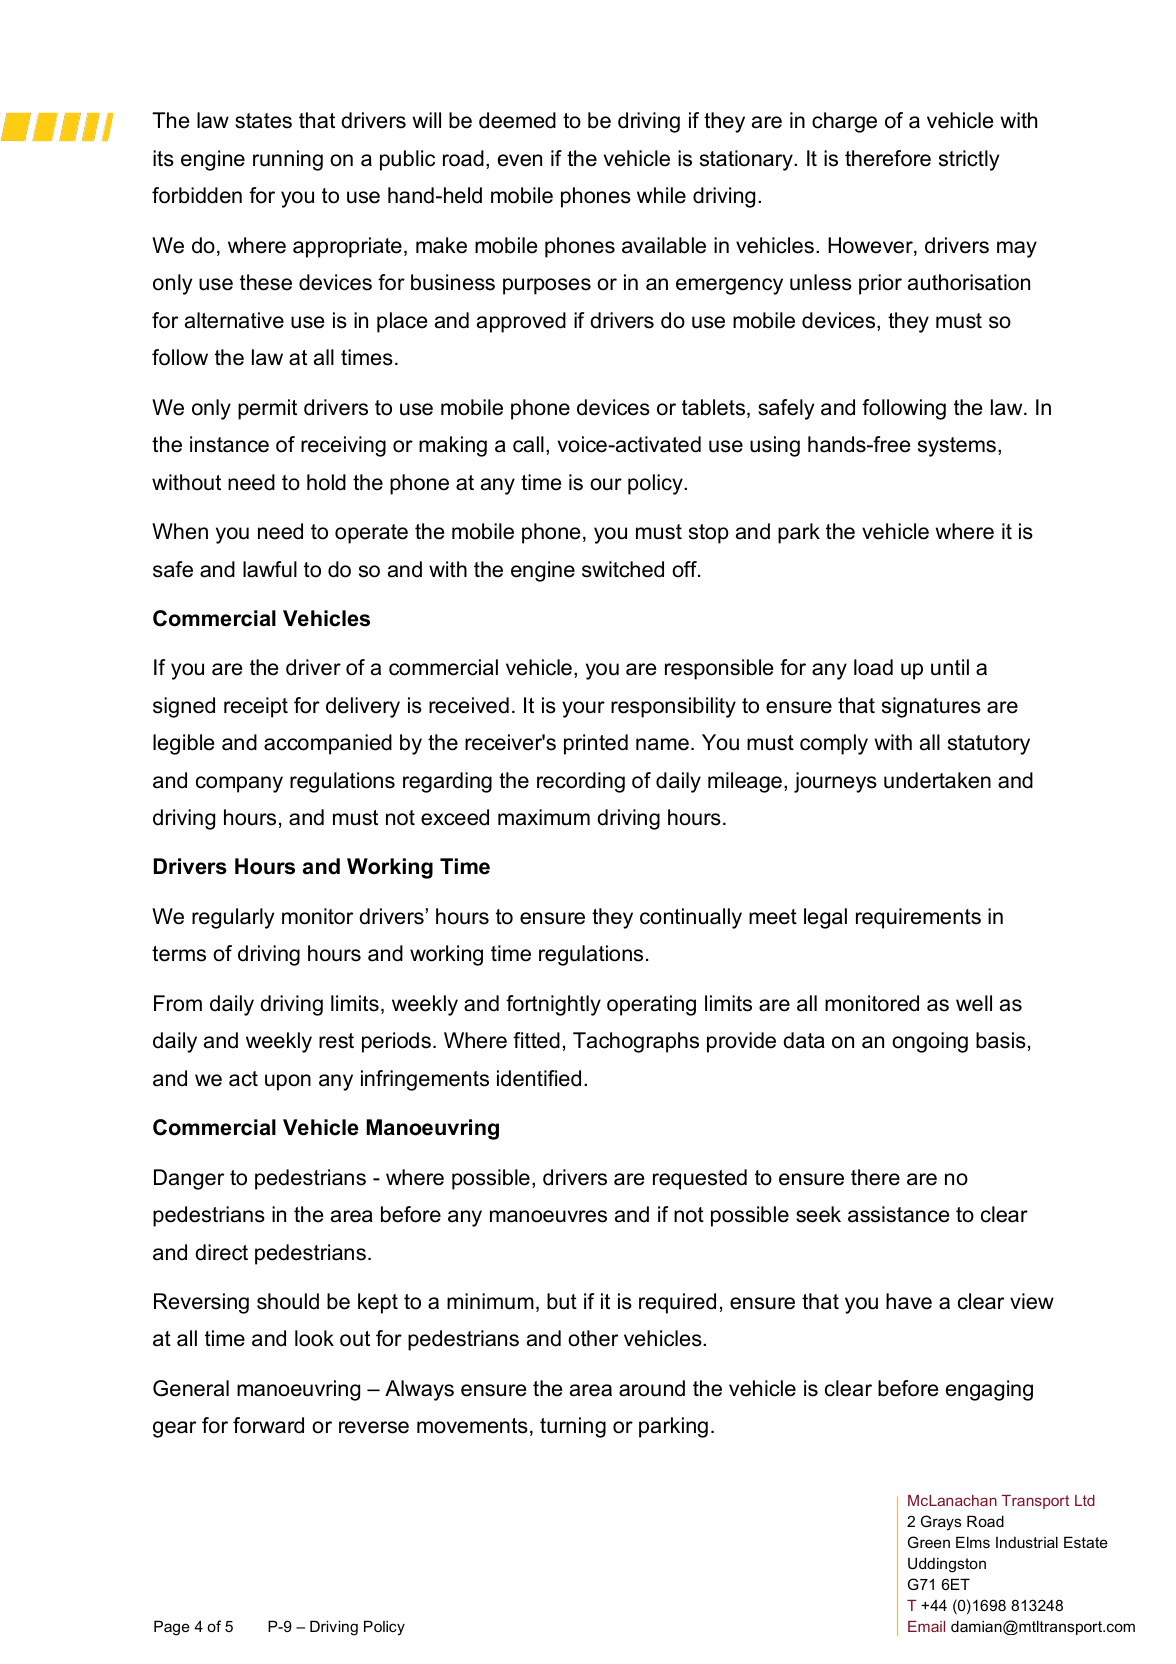 The image size is (1176, 1664). I want to click on identified, so click(539, 1078).
